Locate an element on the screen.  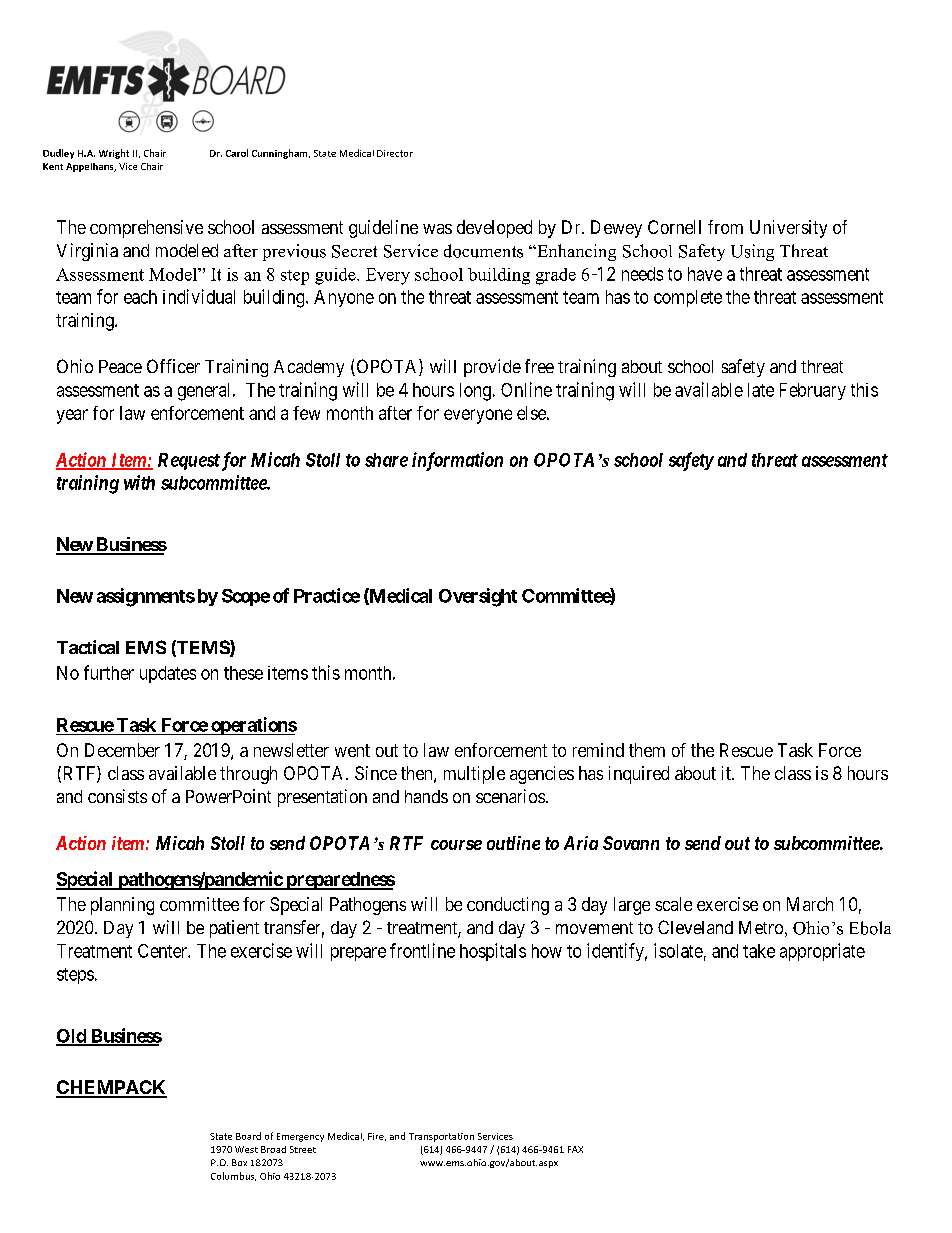
Transportation is located at coordinates (441, 1137).
